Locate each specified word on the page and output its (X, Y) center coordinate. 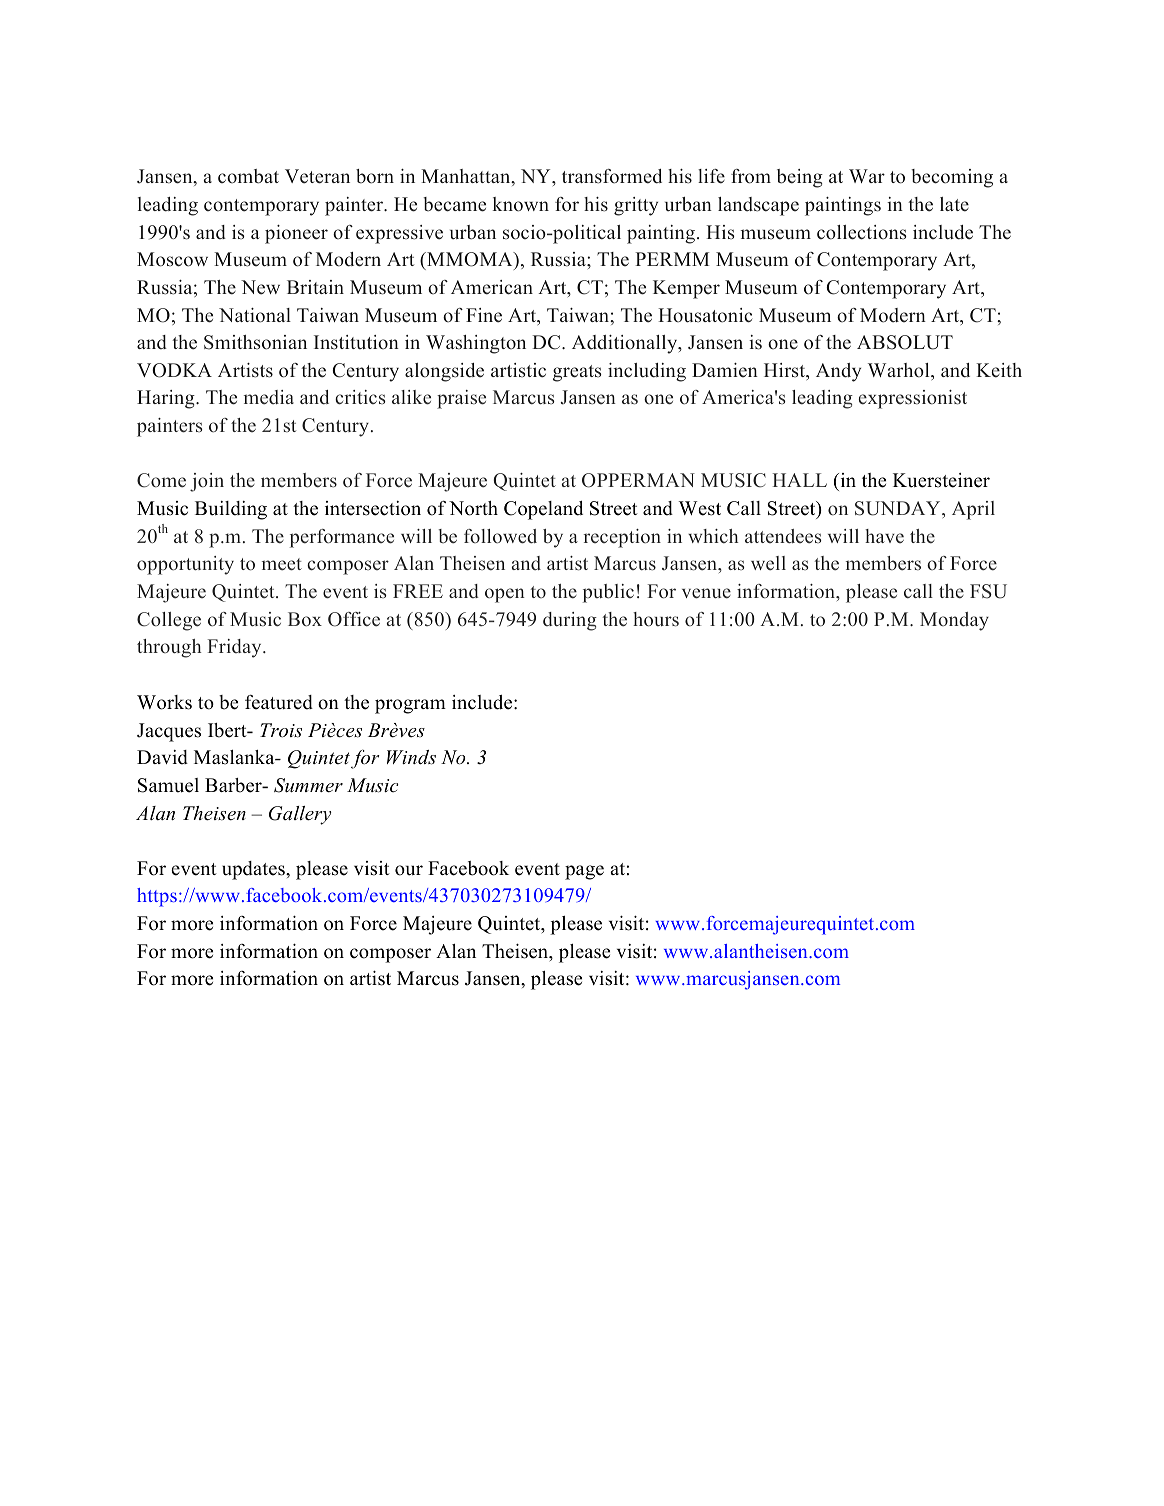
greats (577, 373)
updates (254, 870)
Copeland (543, 510)
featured (279, 702)
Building (231, 510)
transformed (612, 176)
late (954, 204)
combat (248, 176)
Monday (954, 621)
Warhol (900, 370)
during (570, 621)
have (884, 536)
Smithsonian (255, 342)
